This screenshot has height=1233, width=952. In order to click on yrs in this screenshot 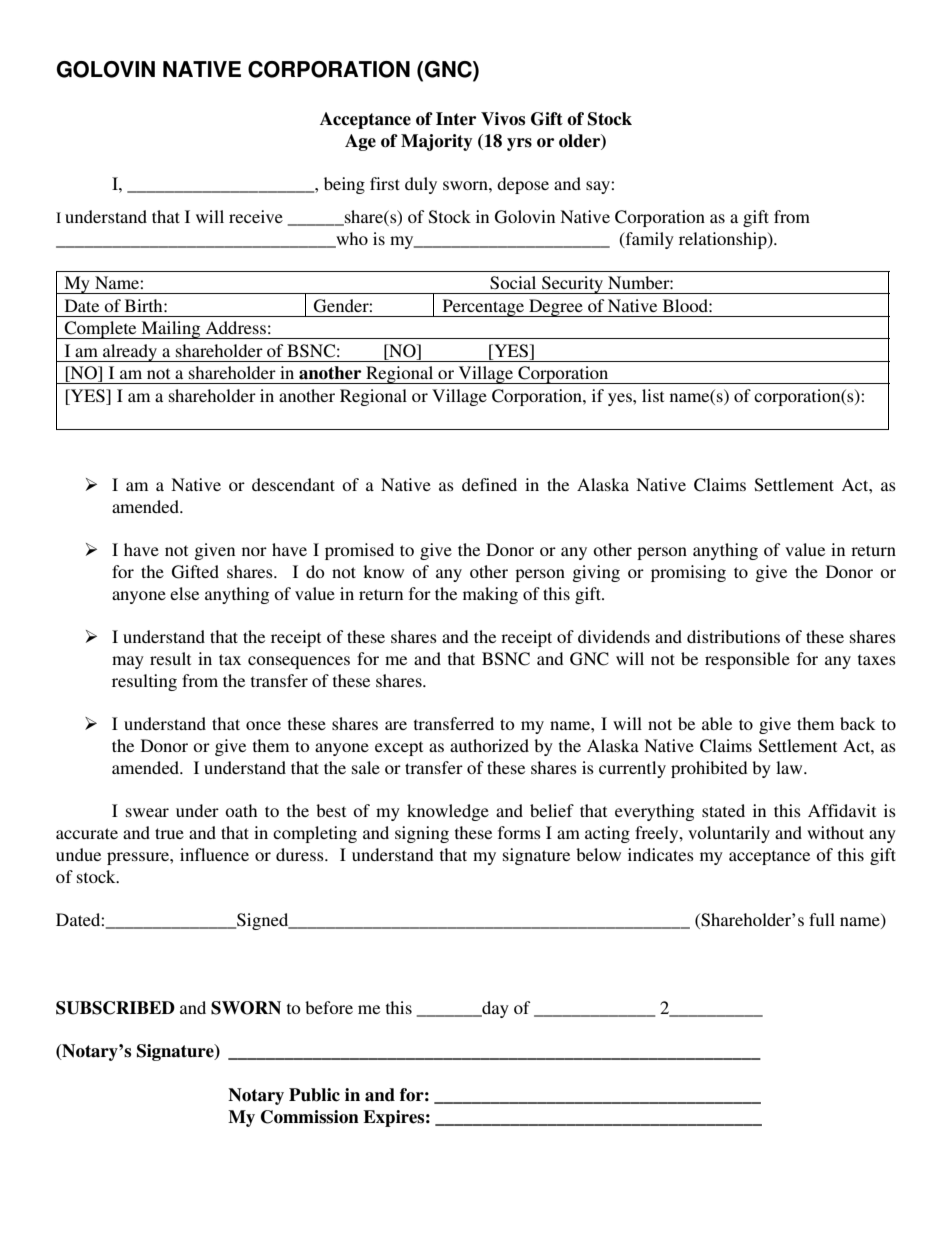, I will do `click(519, 144)`.
